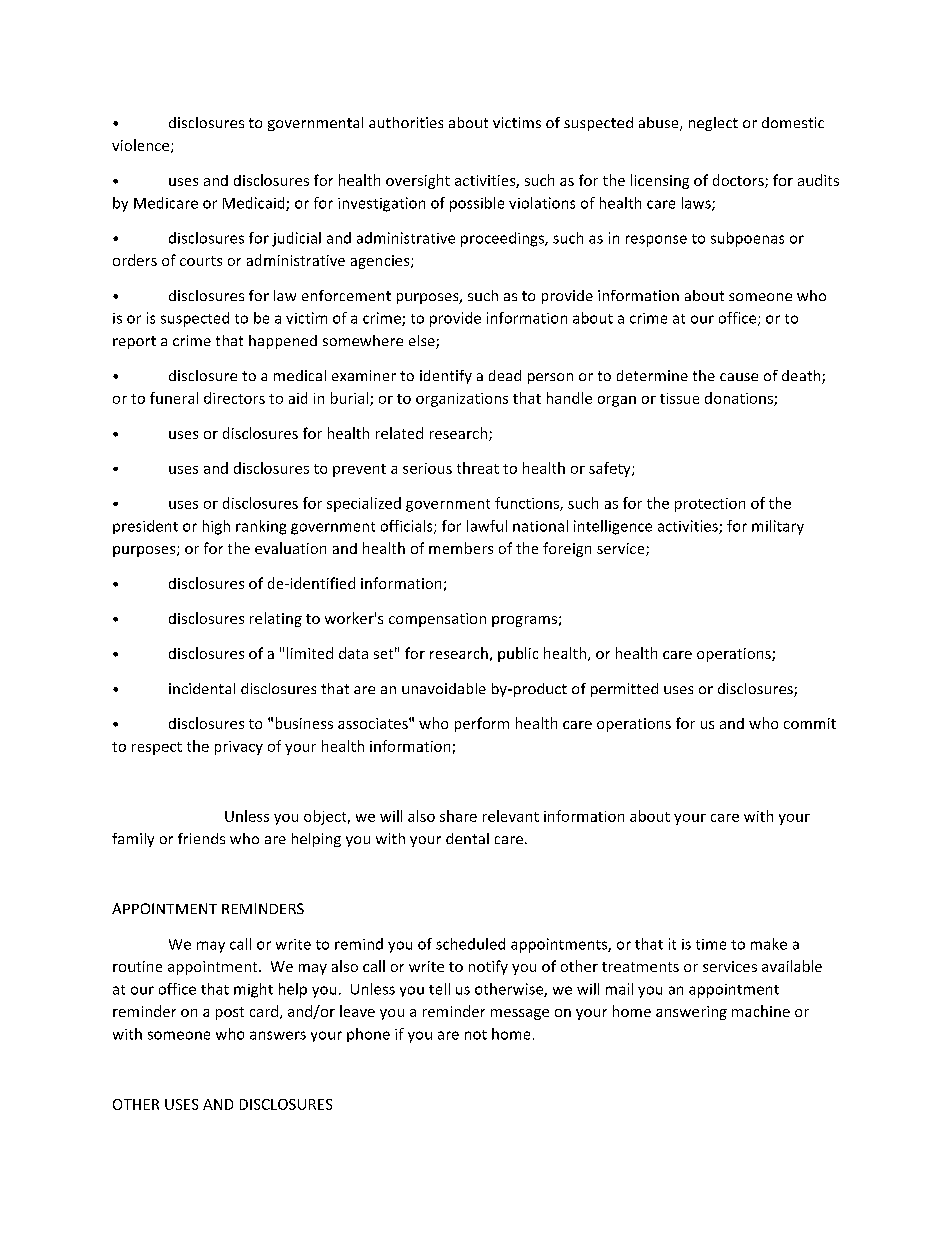 The image size is (952, 1233). What do you see at coordinates (201, 838) in the screenshot?
I see `friends` at bounding box center [201, 838].
